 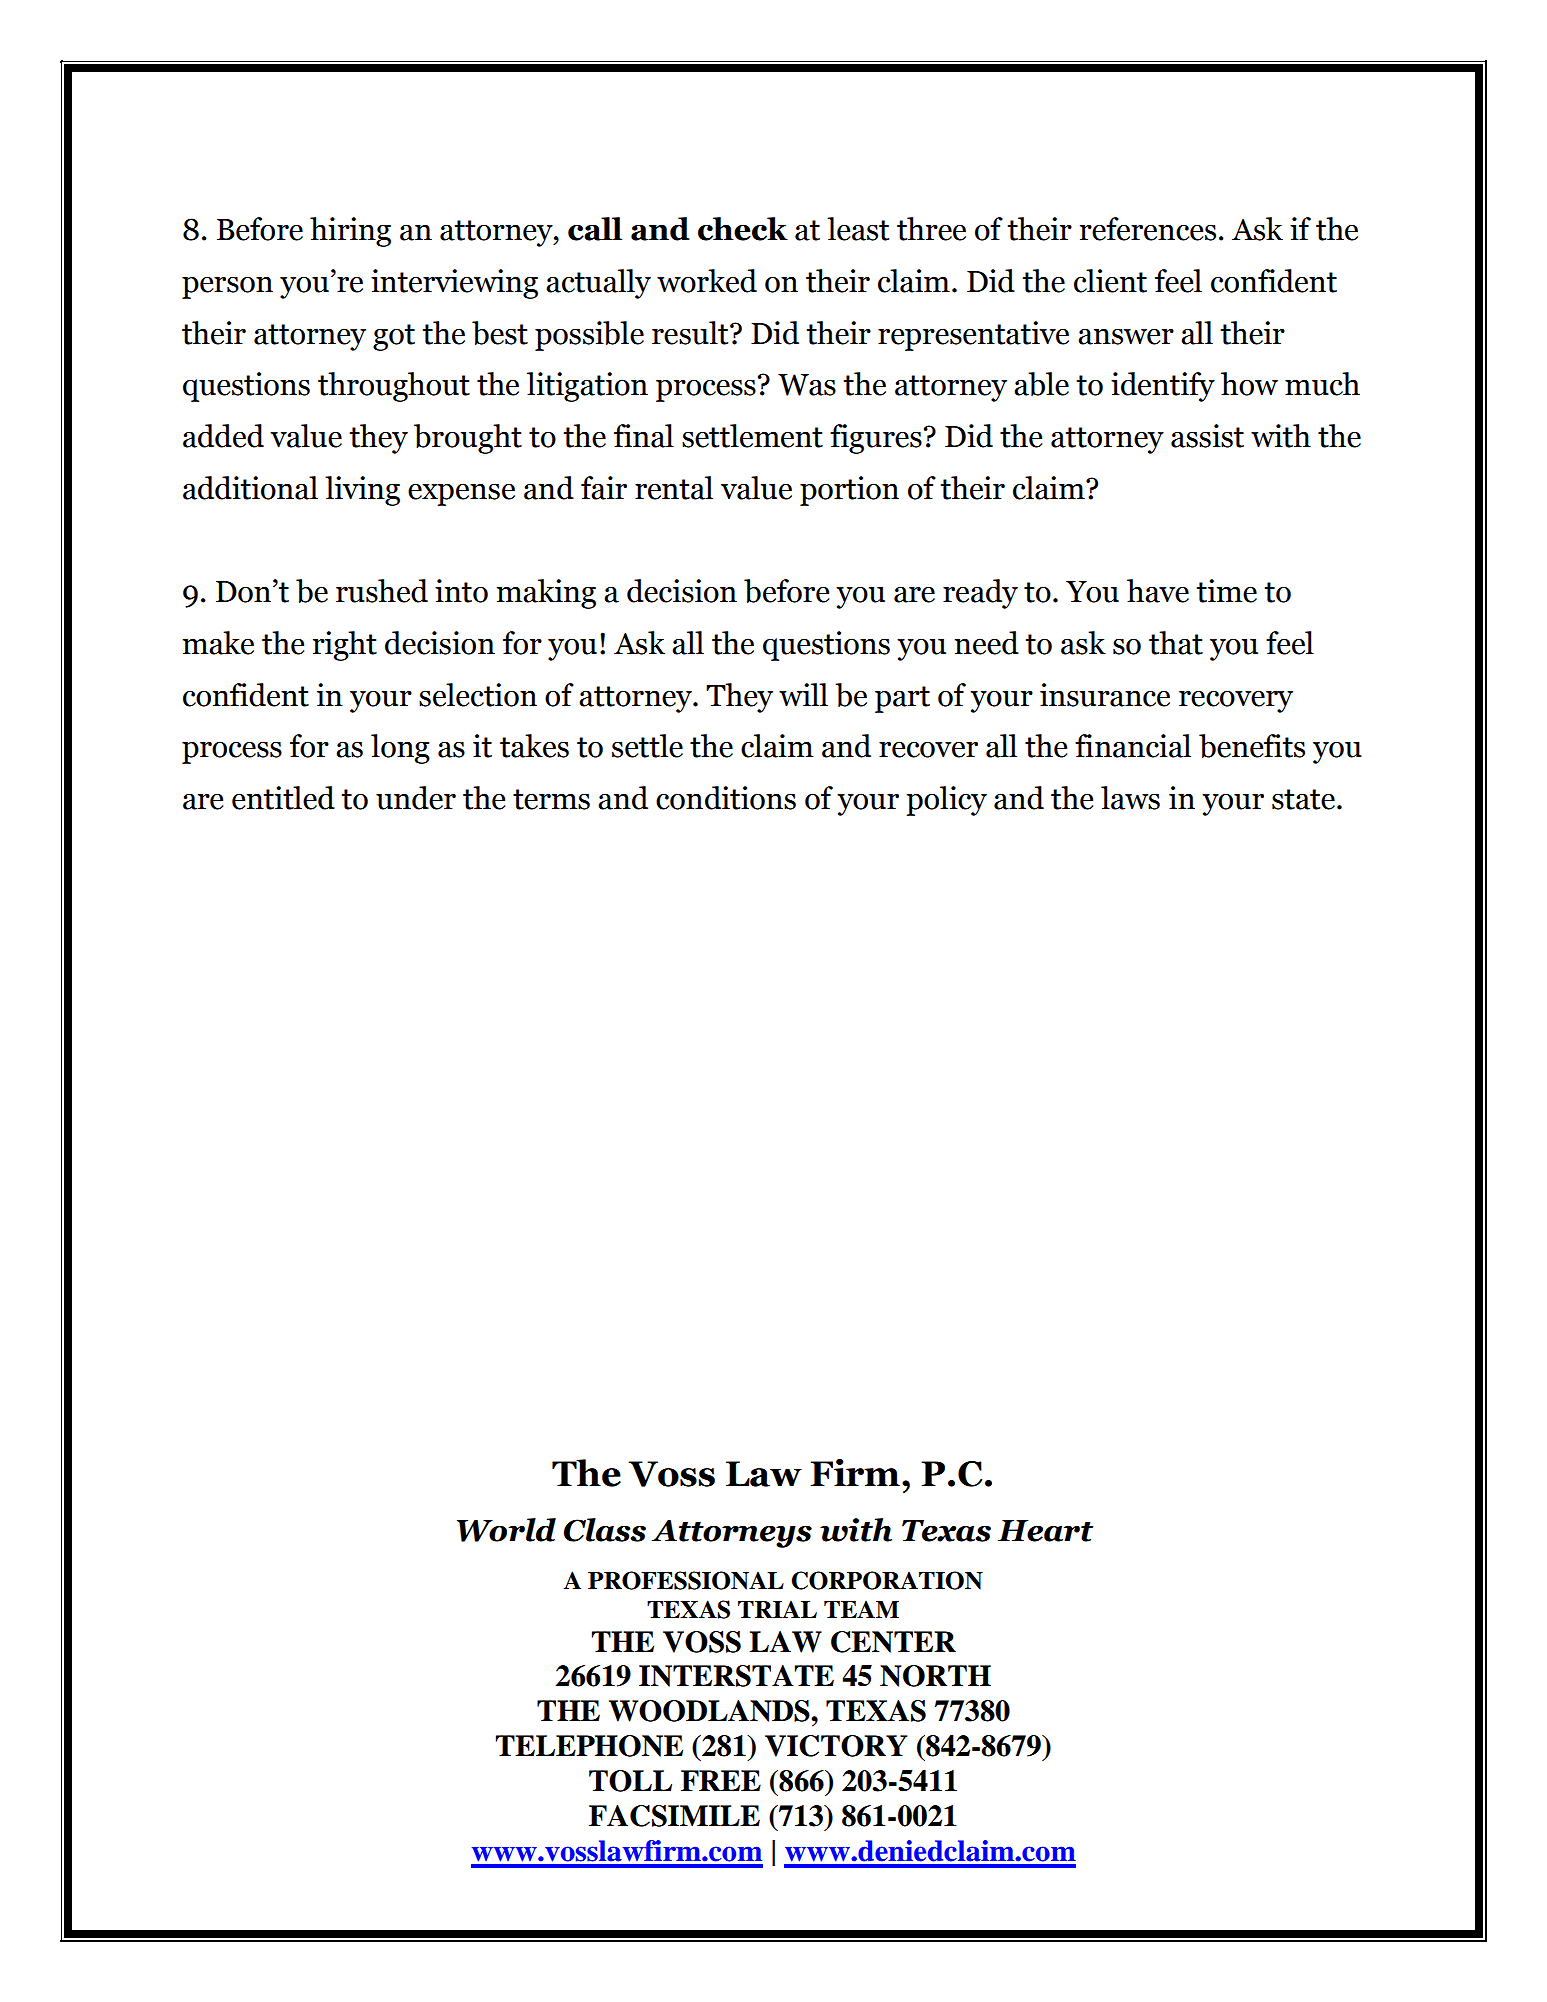 I want to click on hiring, so click(x=350, y=232).
